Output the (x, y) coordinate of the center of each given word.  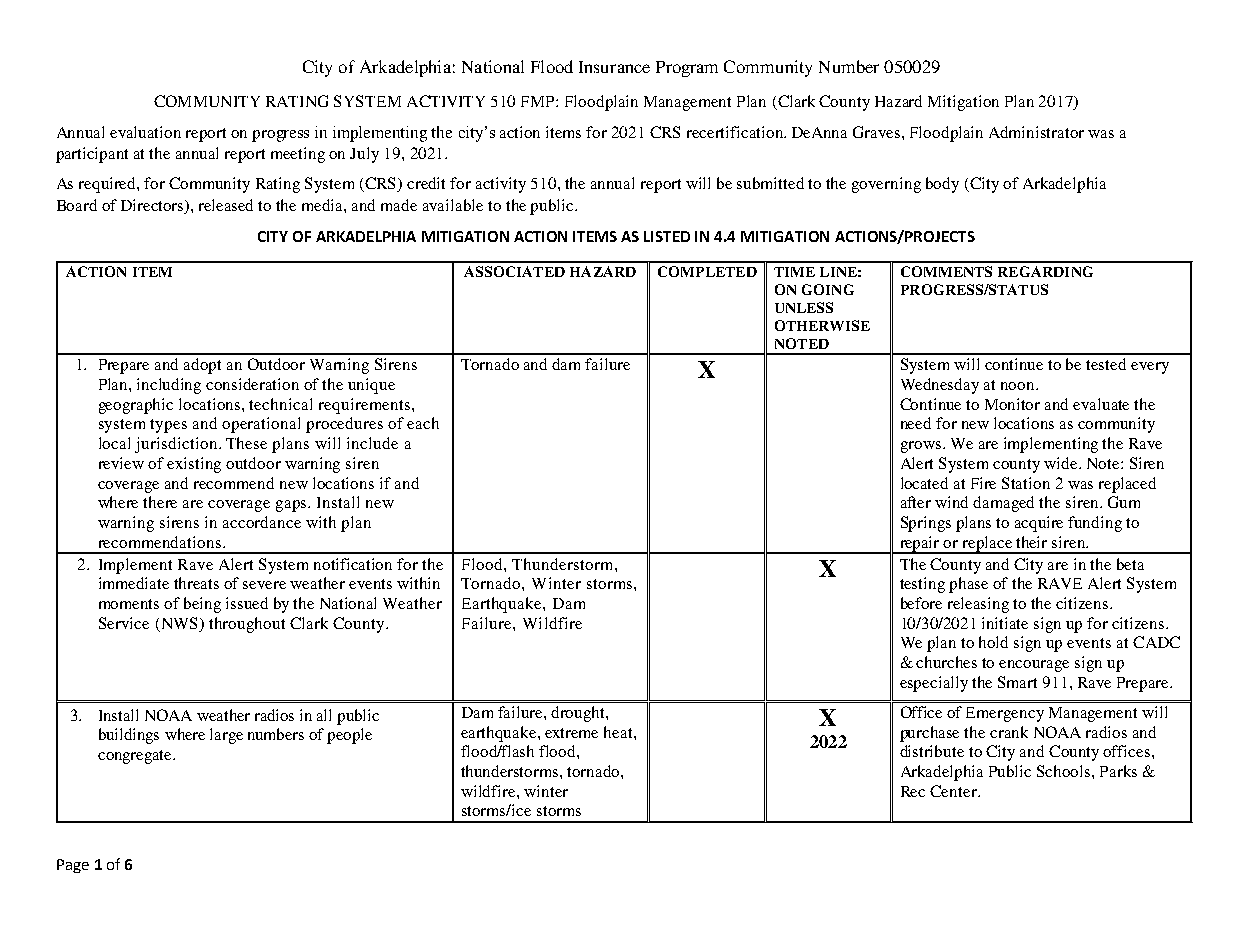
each (423, 423)
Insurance (614, 67)
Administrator (1036, 132)
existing (194, 465)
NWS (181, 623)
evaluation (145, 132)
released (226, 205)
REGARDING (1045, 271)
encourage (1034, 666)
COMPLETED (707, 271)
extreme (571, 733)
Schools (1065, 771)
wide (1062, 463)
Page (73, 866)
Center (954, 791)
